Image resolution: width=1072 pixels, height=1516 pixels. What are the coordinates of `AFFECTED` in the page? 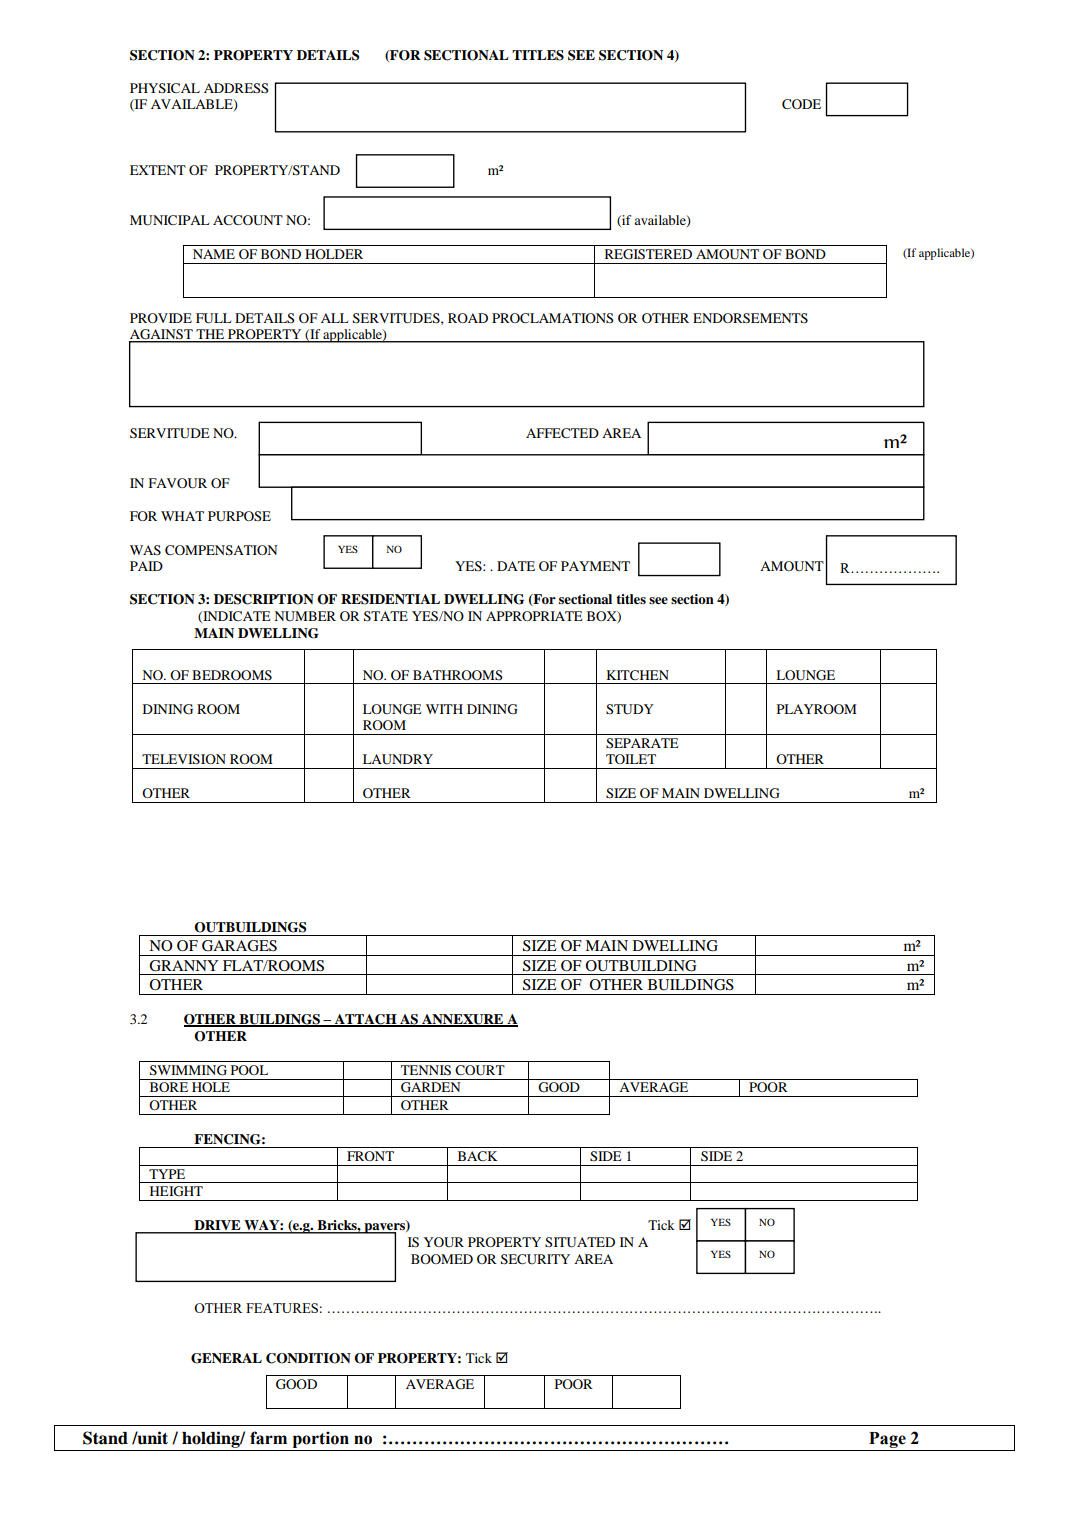 It's located at (562, 433).
